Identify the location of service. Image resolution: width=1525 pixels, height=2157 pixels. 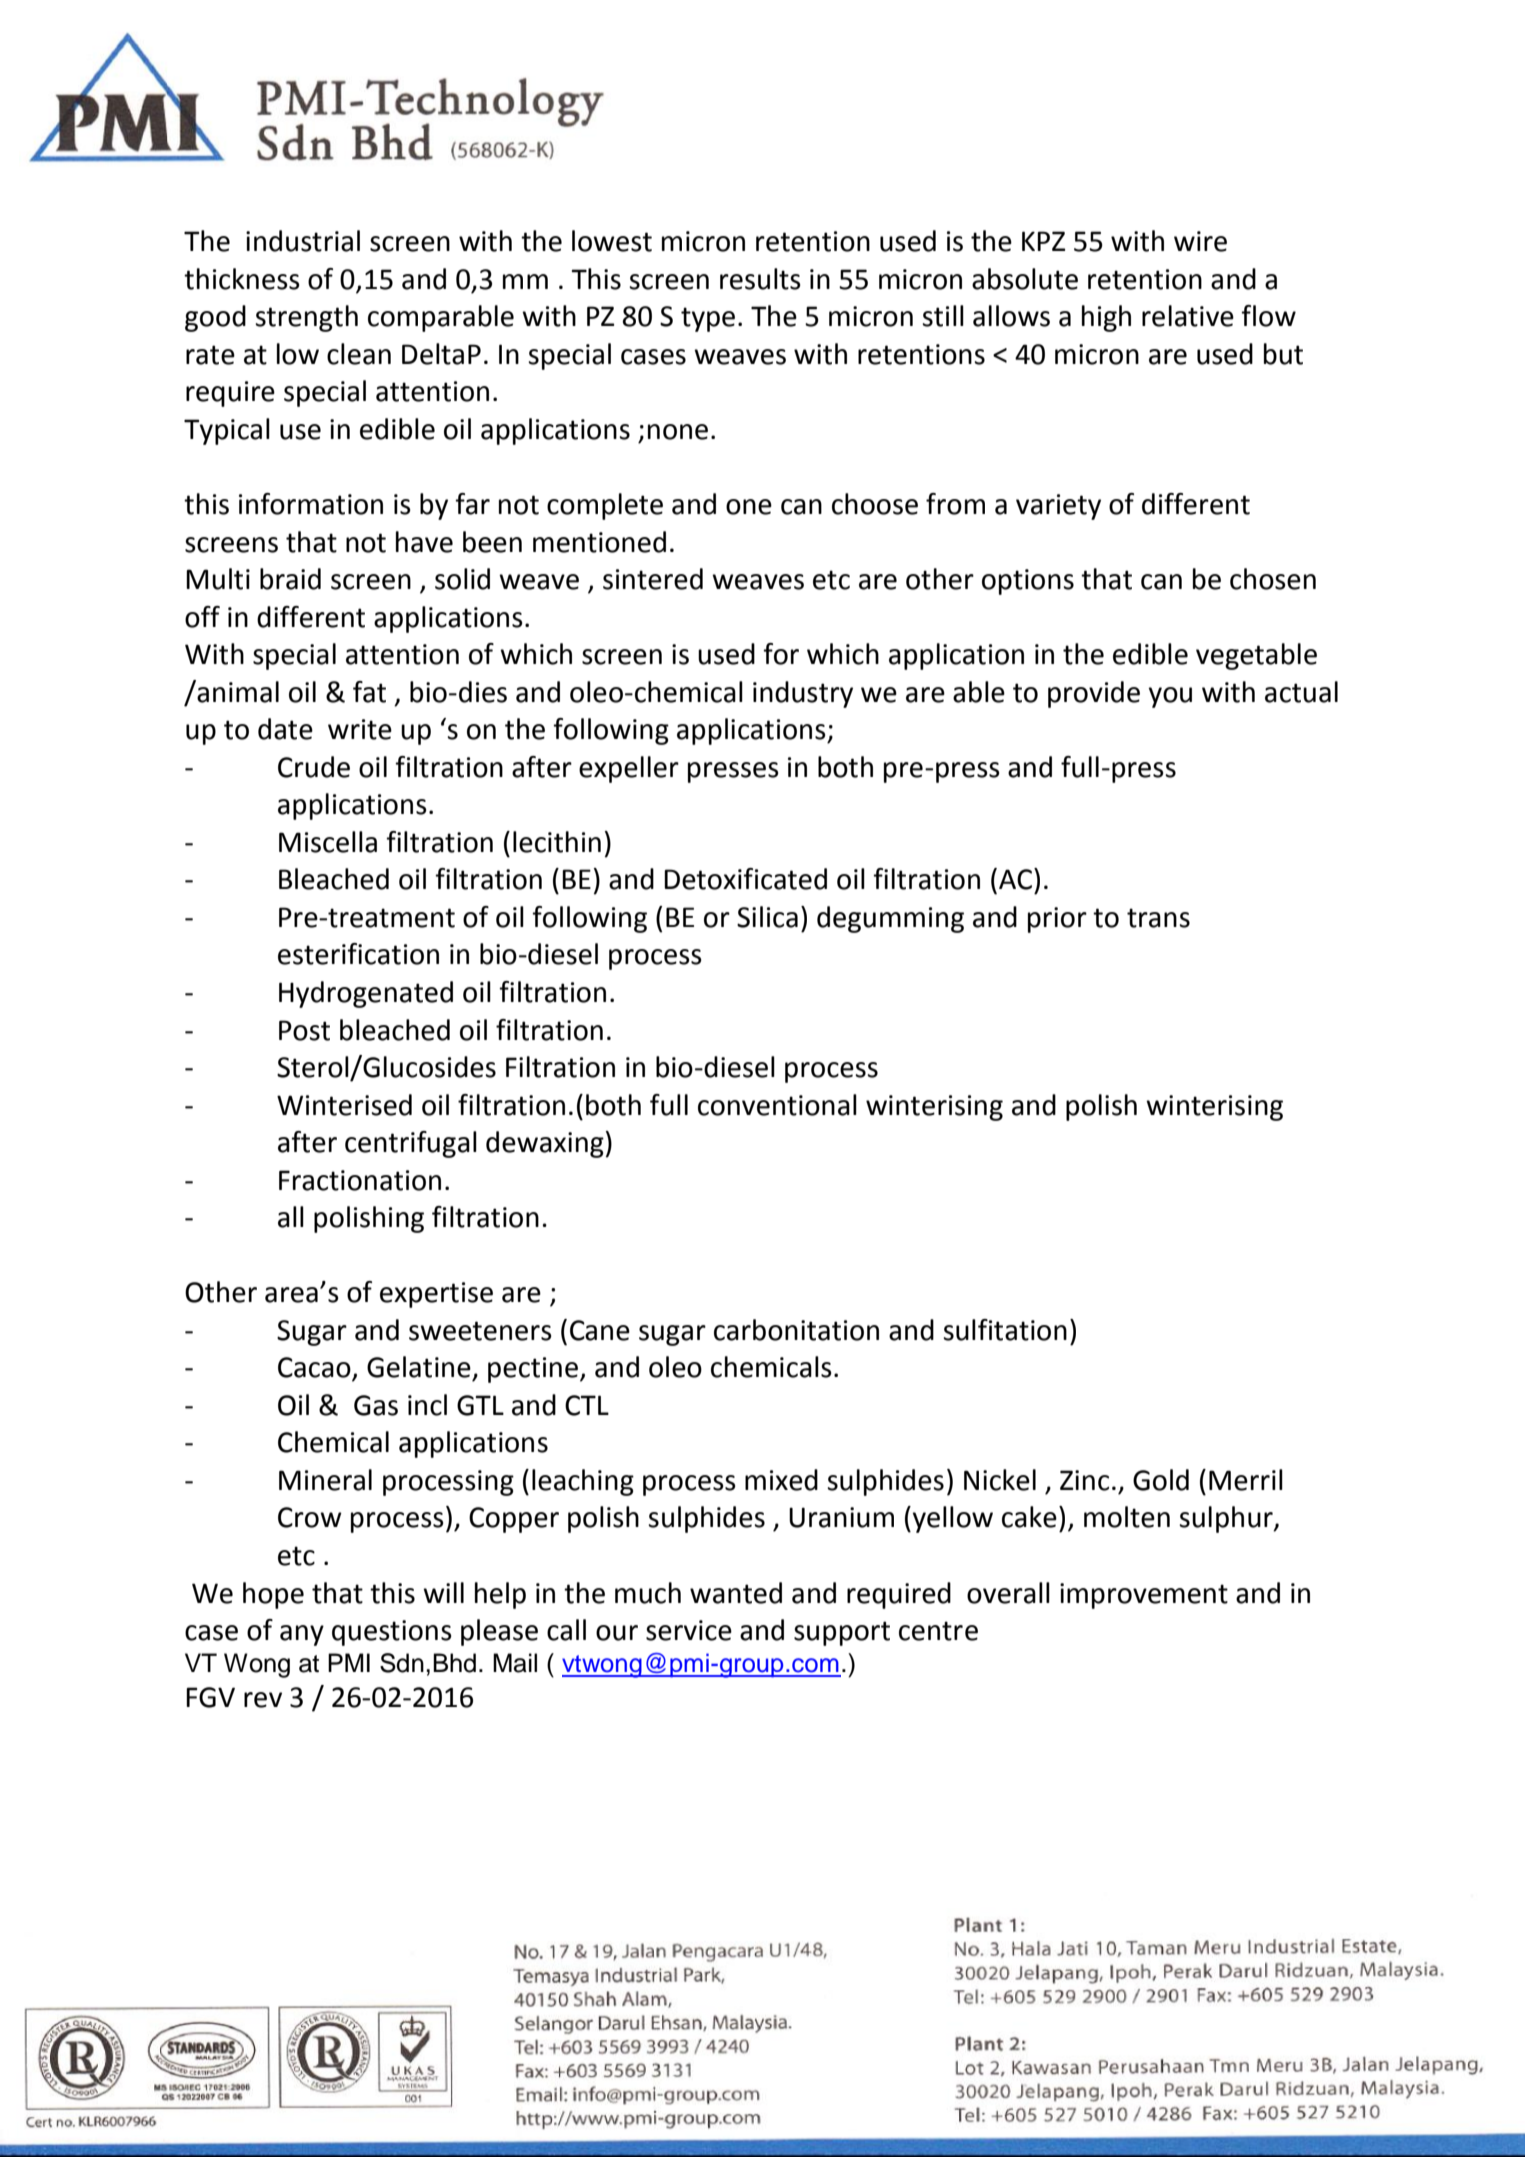
(689, 1630).
